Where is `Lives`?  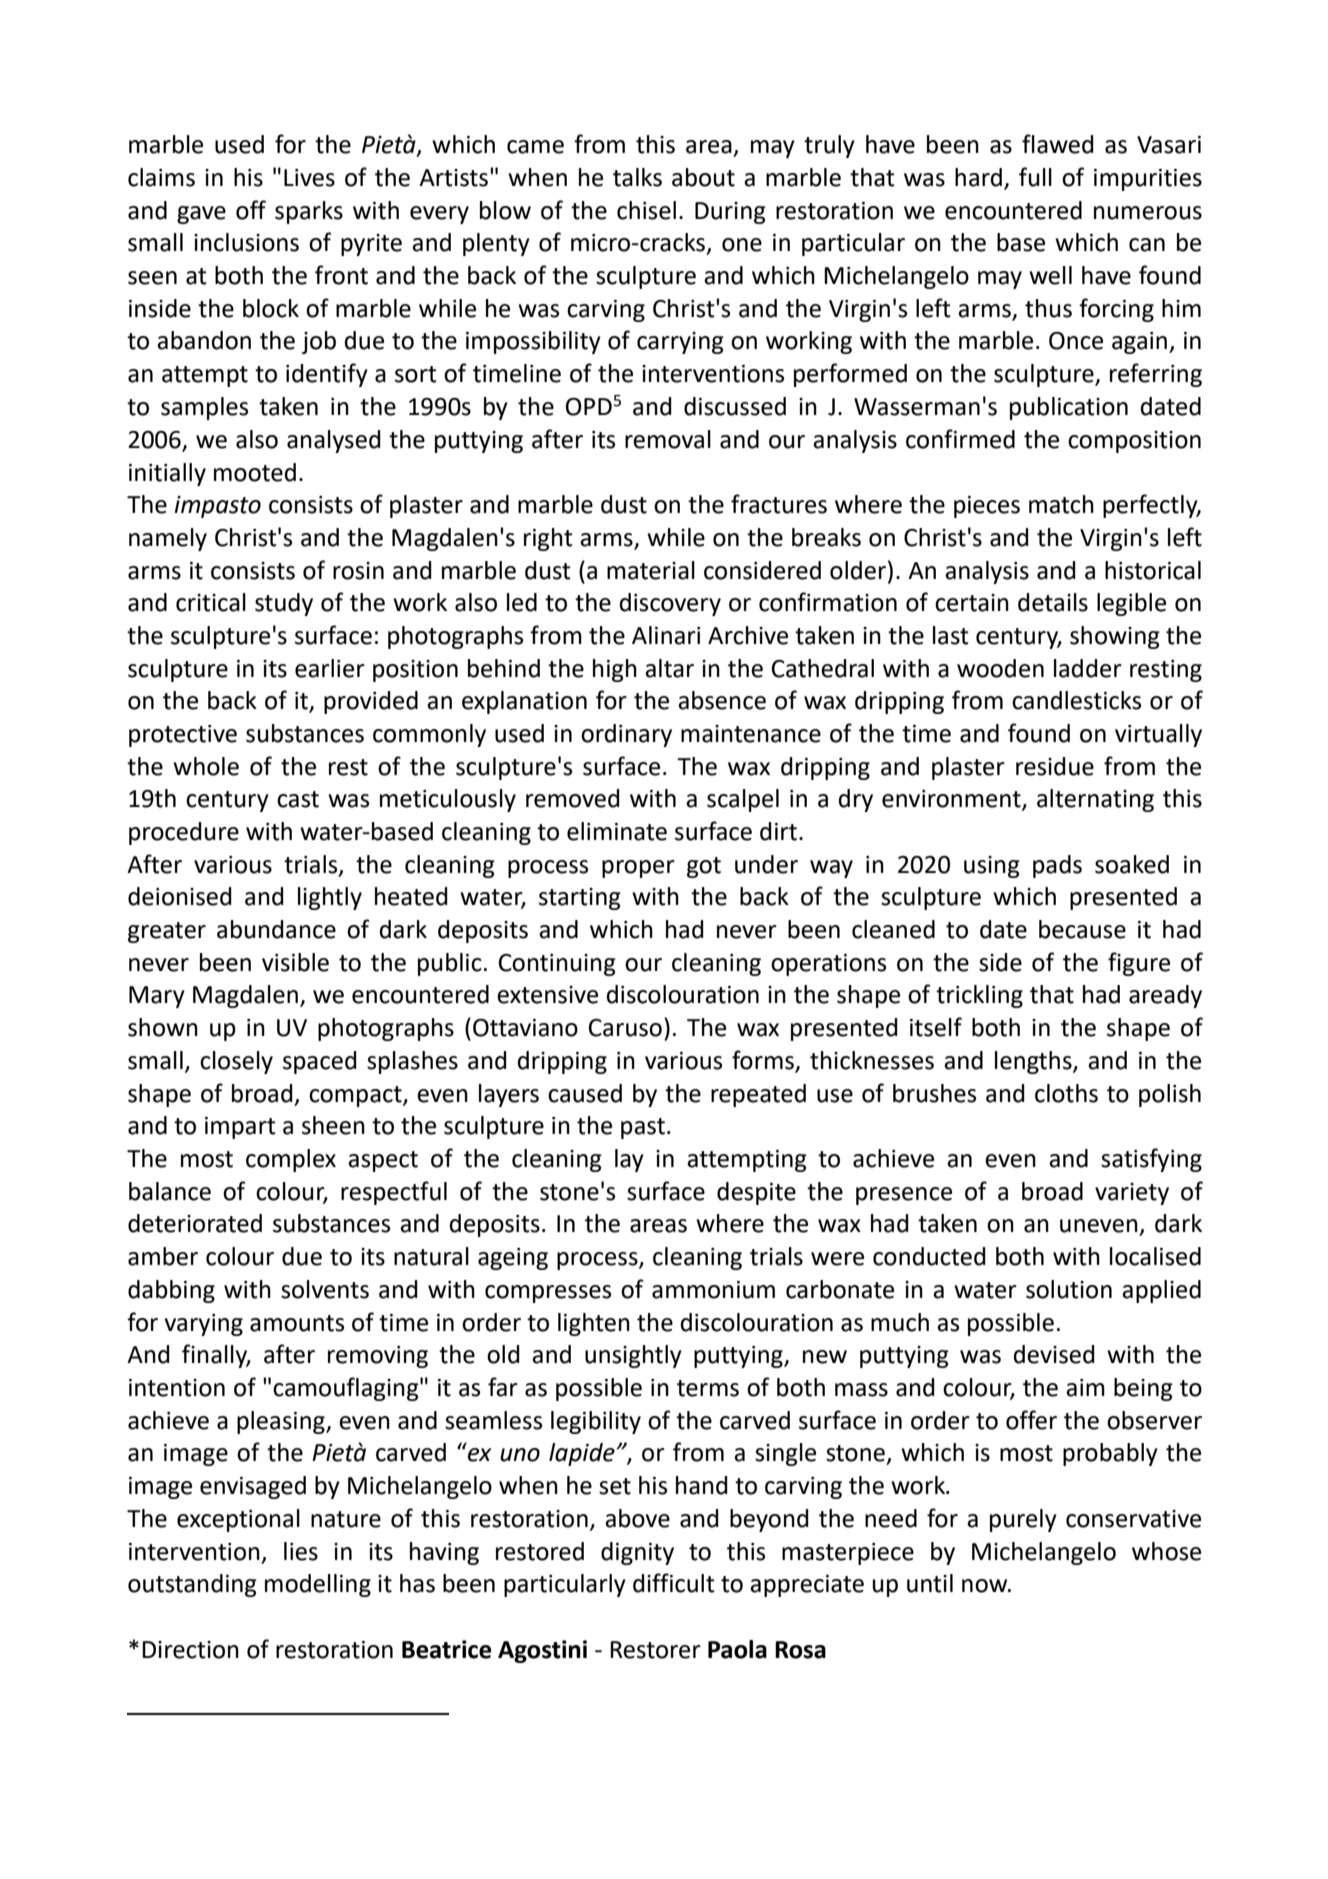 Lives is located at coordinates (309, 178).
